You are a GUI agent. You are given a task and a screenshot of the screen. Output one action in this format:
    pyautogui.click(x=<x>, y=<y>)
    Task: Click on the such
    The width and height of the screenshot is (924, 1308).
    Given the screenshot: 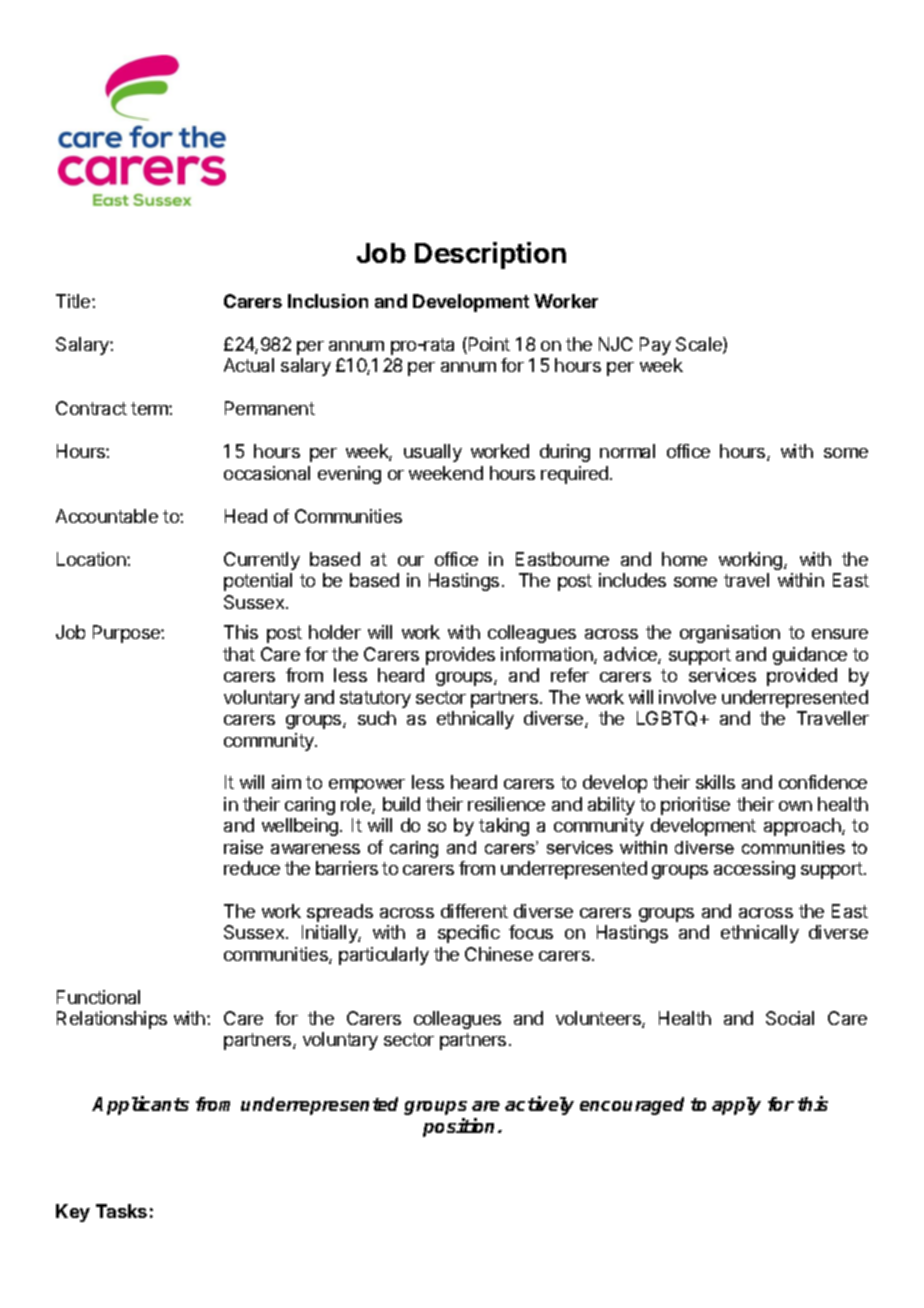 What is the action you would take?
    pyautogui.click(x=377, y=718)
